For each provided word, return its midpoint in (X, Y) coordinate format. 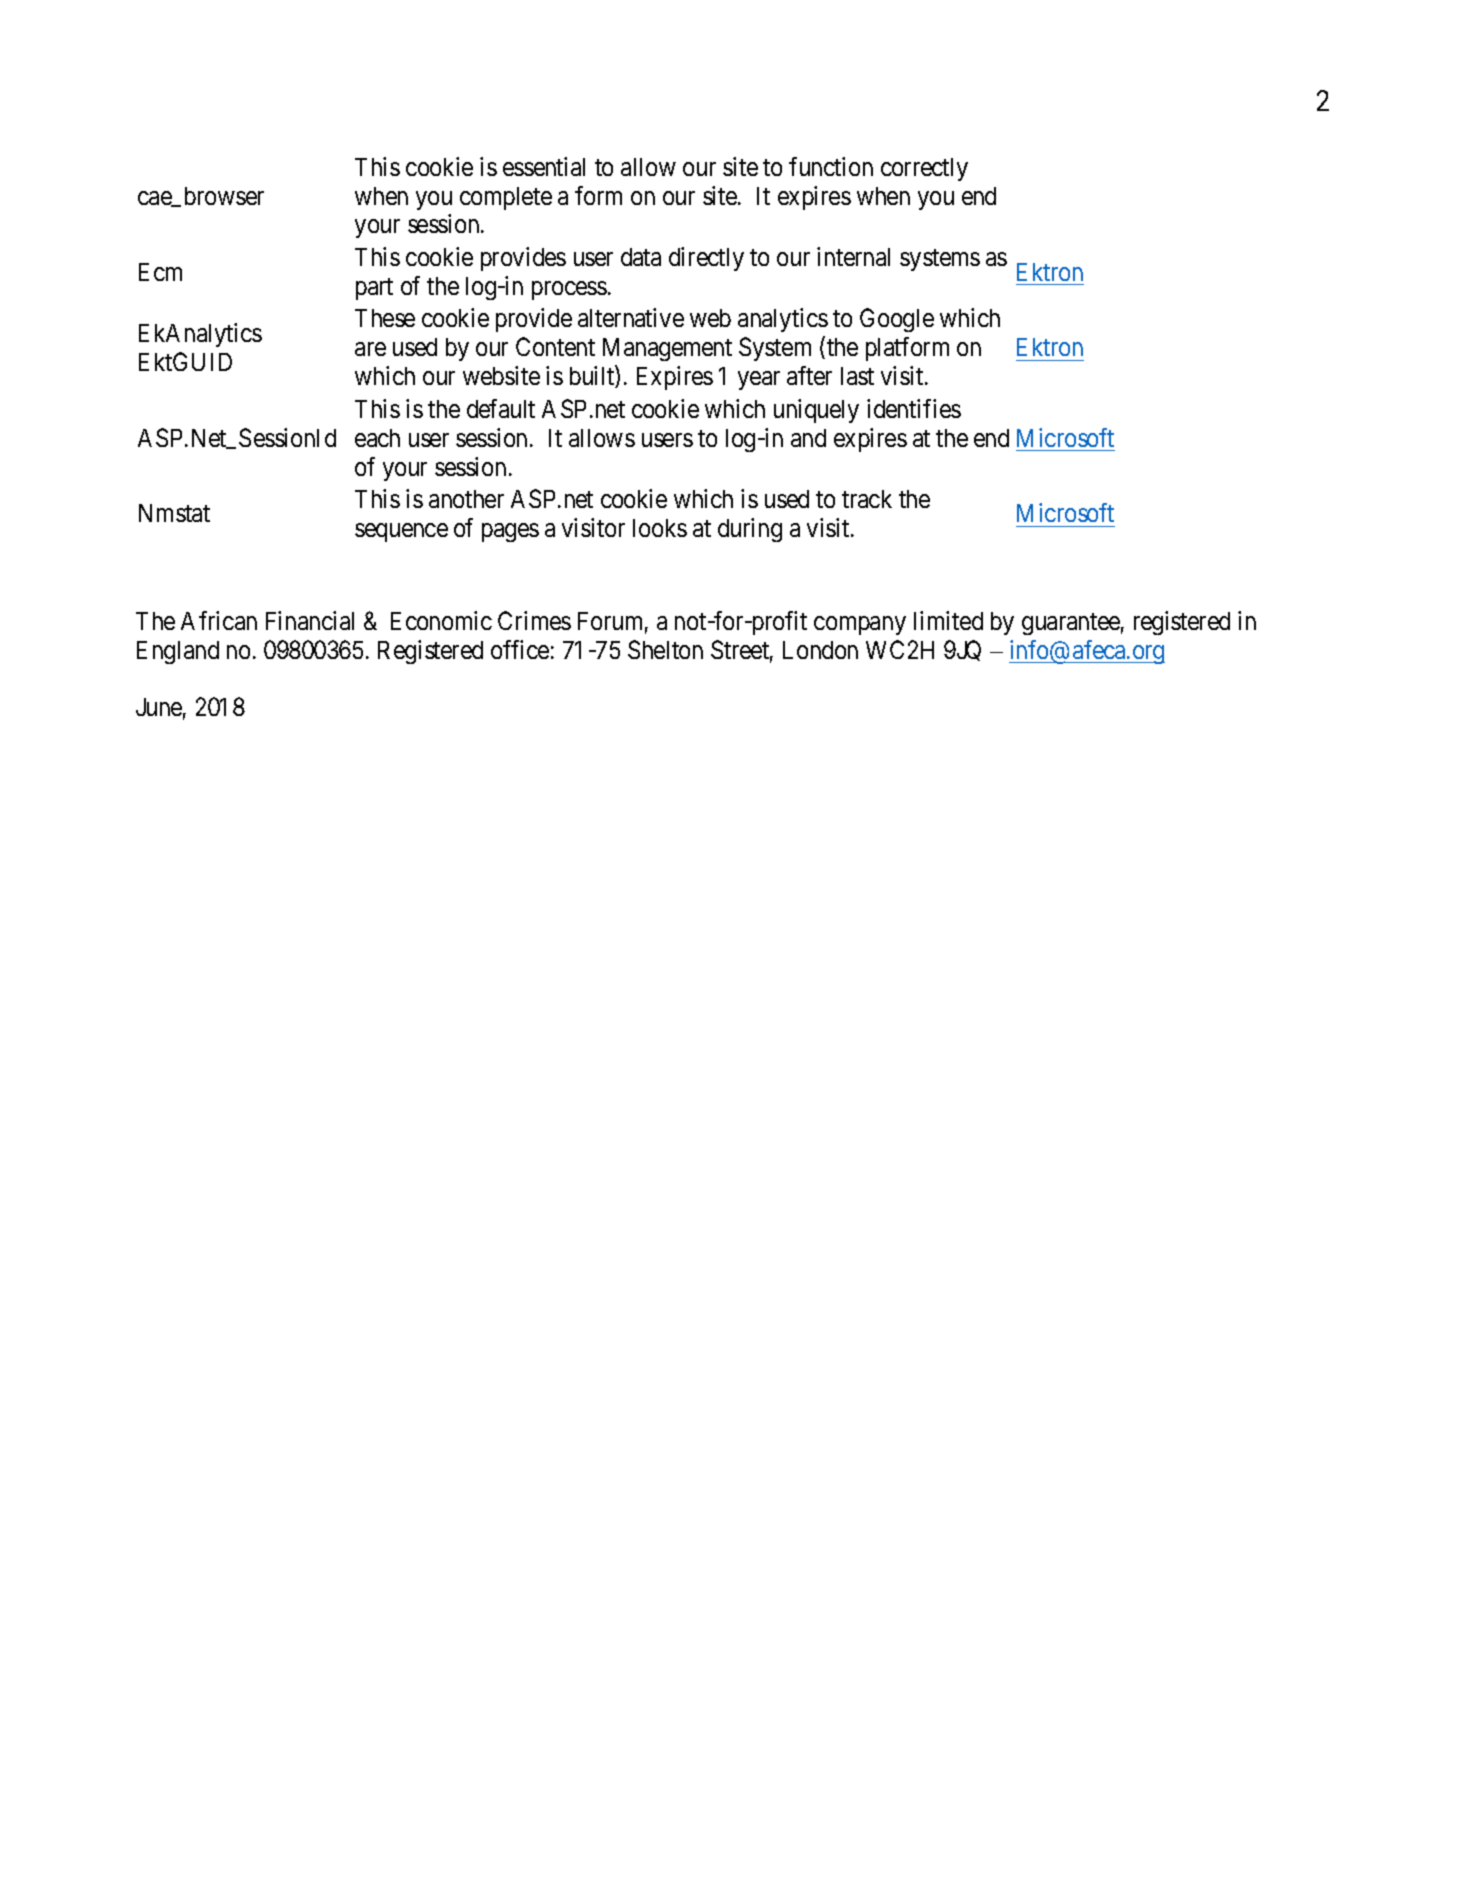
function (831, 166)
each (377, 438)
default (501, 408)
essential (544, 166)
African (219, 620)
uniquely (816, 411)
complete (506, 198)
